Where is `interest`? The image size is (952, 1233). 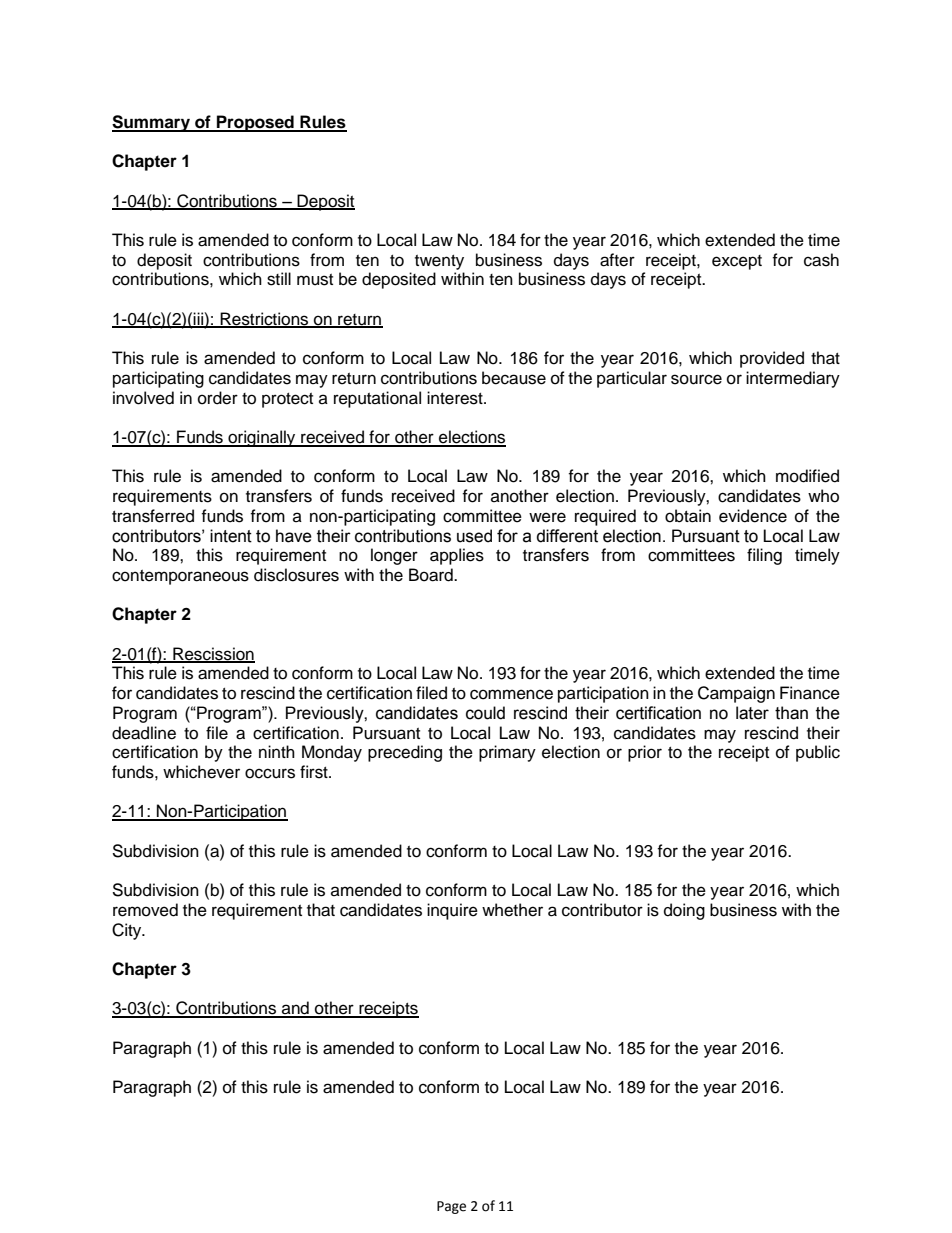
interest is located at coordinates (456, 398).
